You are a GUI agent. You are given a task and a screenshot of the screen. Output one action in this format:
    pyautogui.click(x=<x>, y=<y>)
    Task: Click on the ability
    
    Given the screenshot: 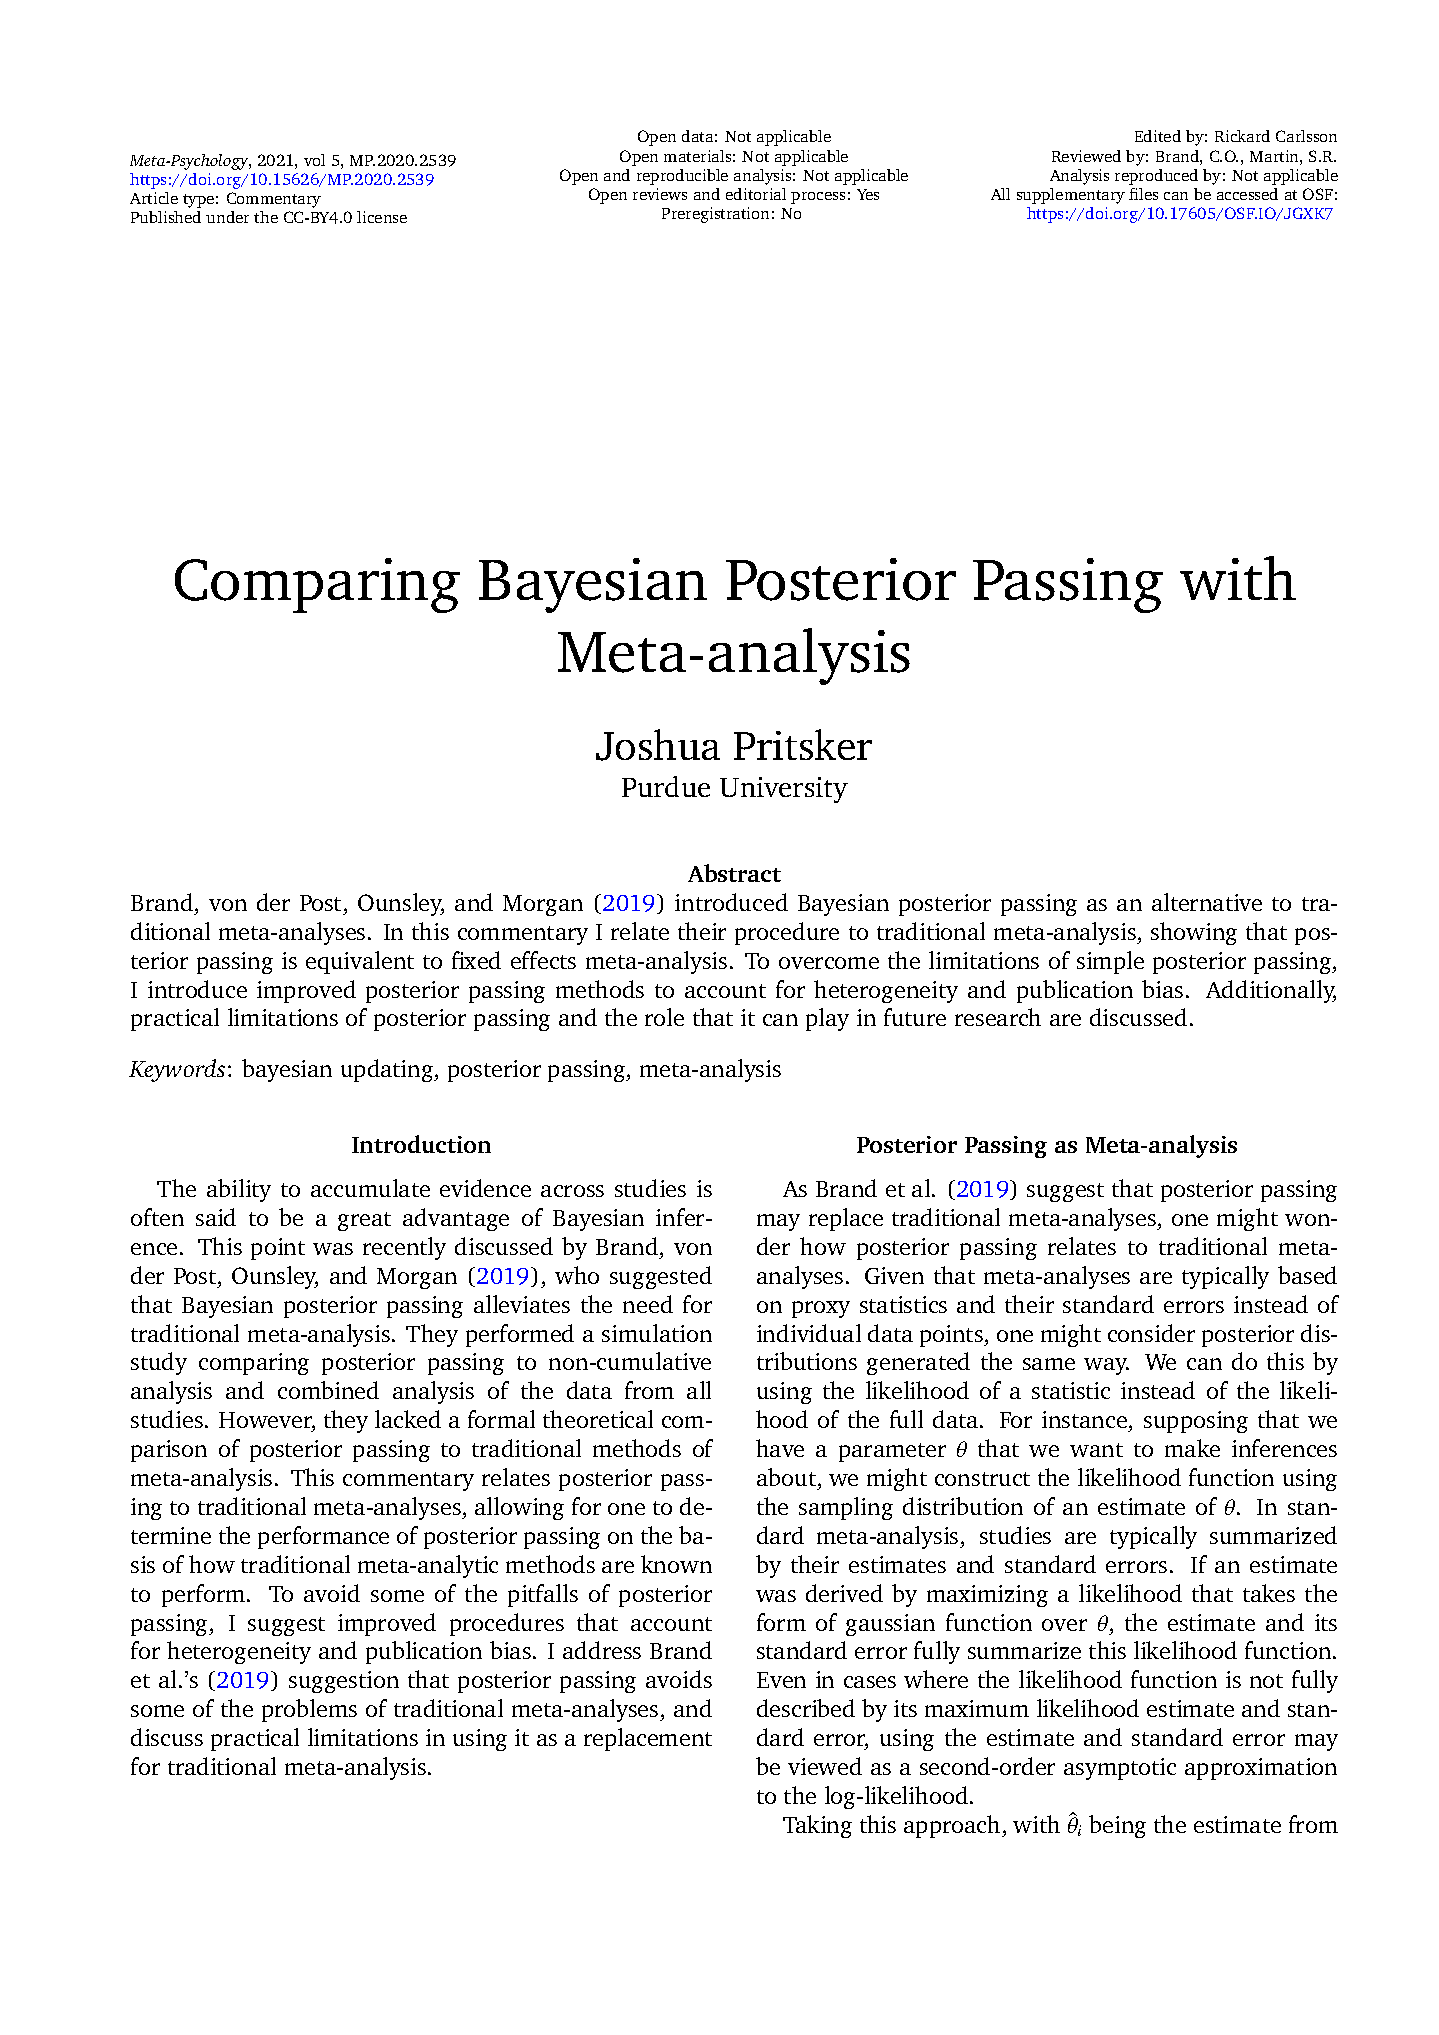 What is the action you would take?
    pyautogui.click(x=239, y=1190)
